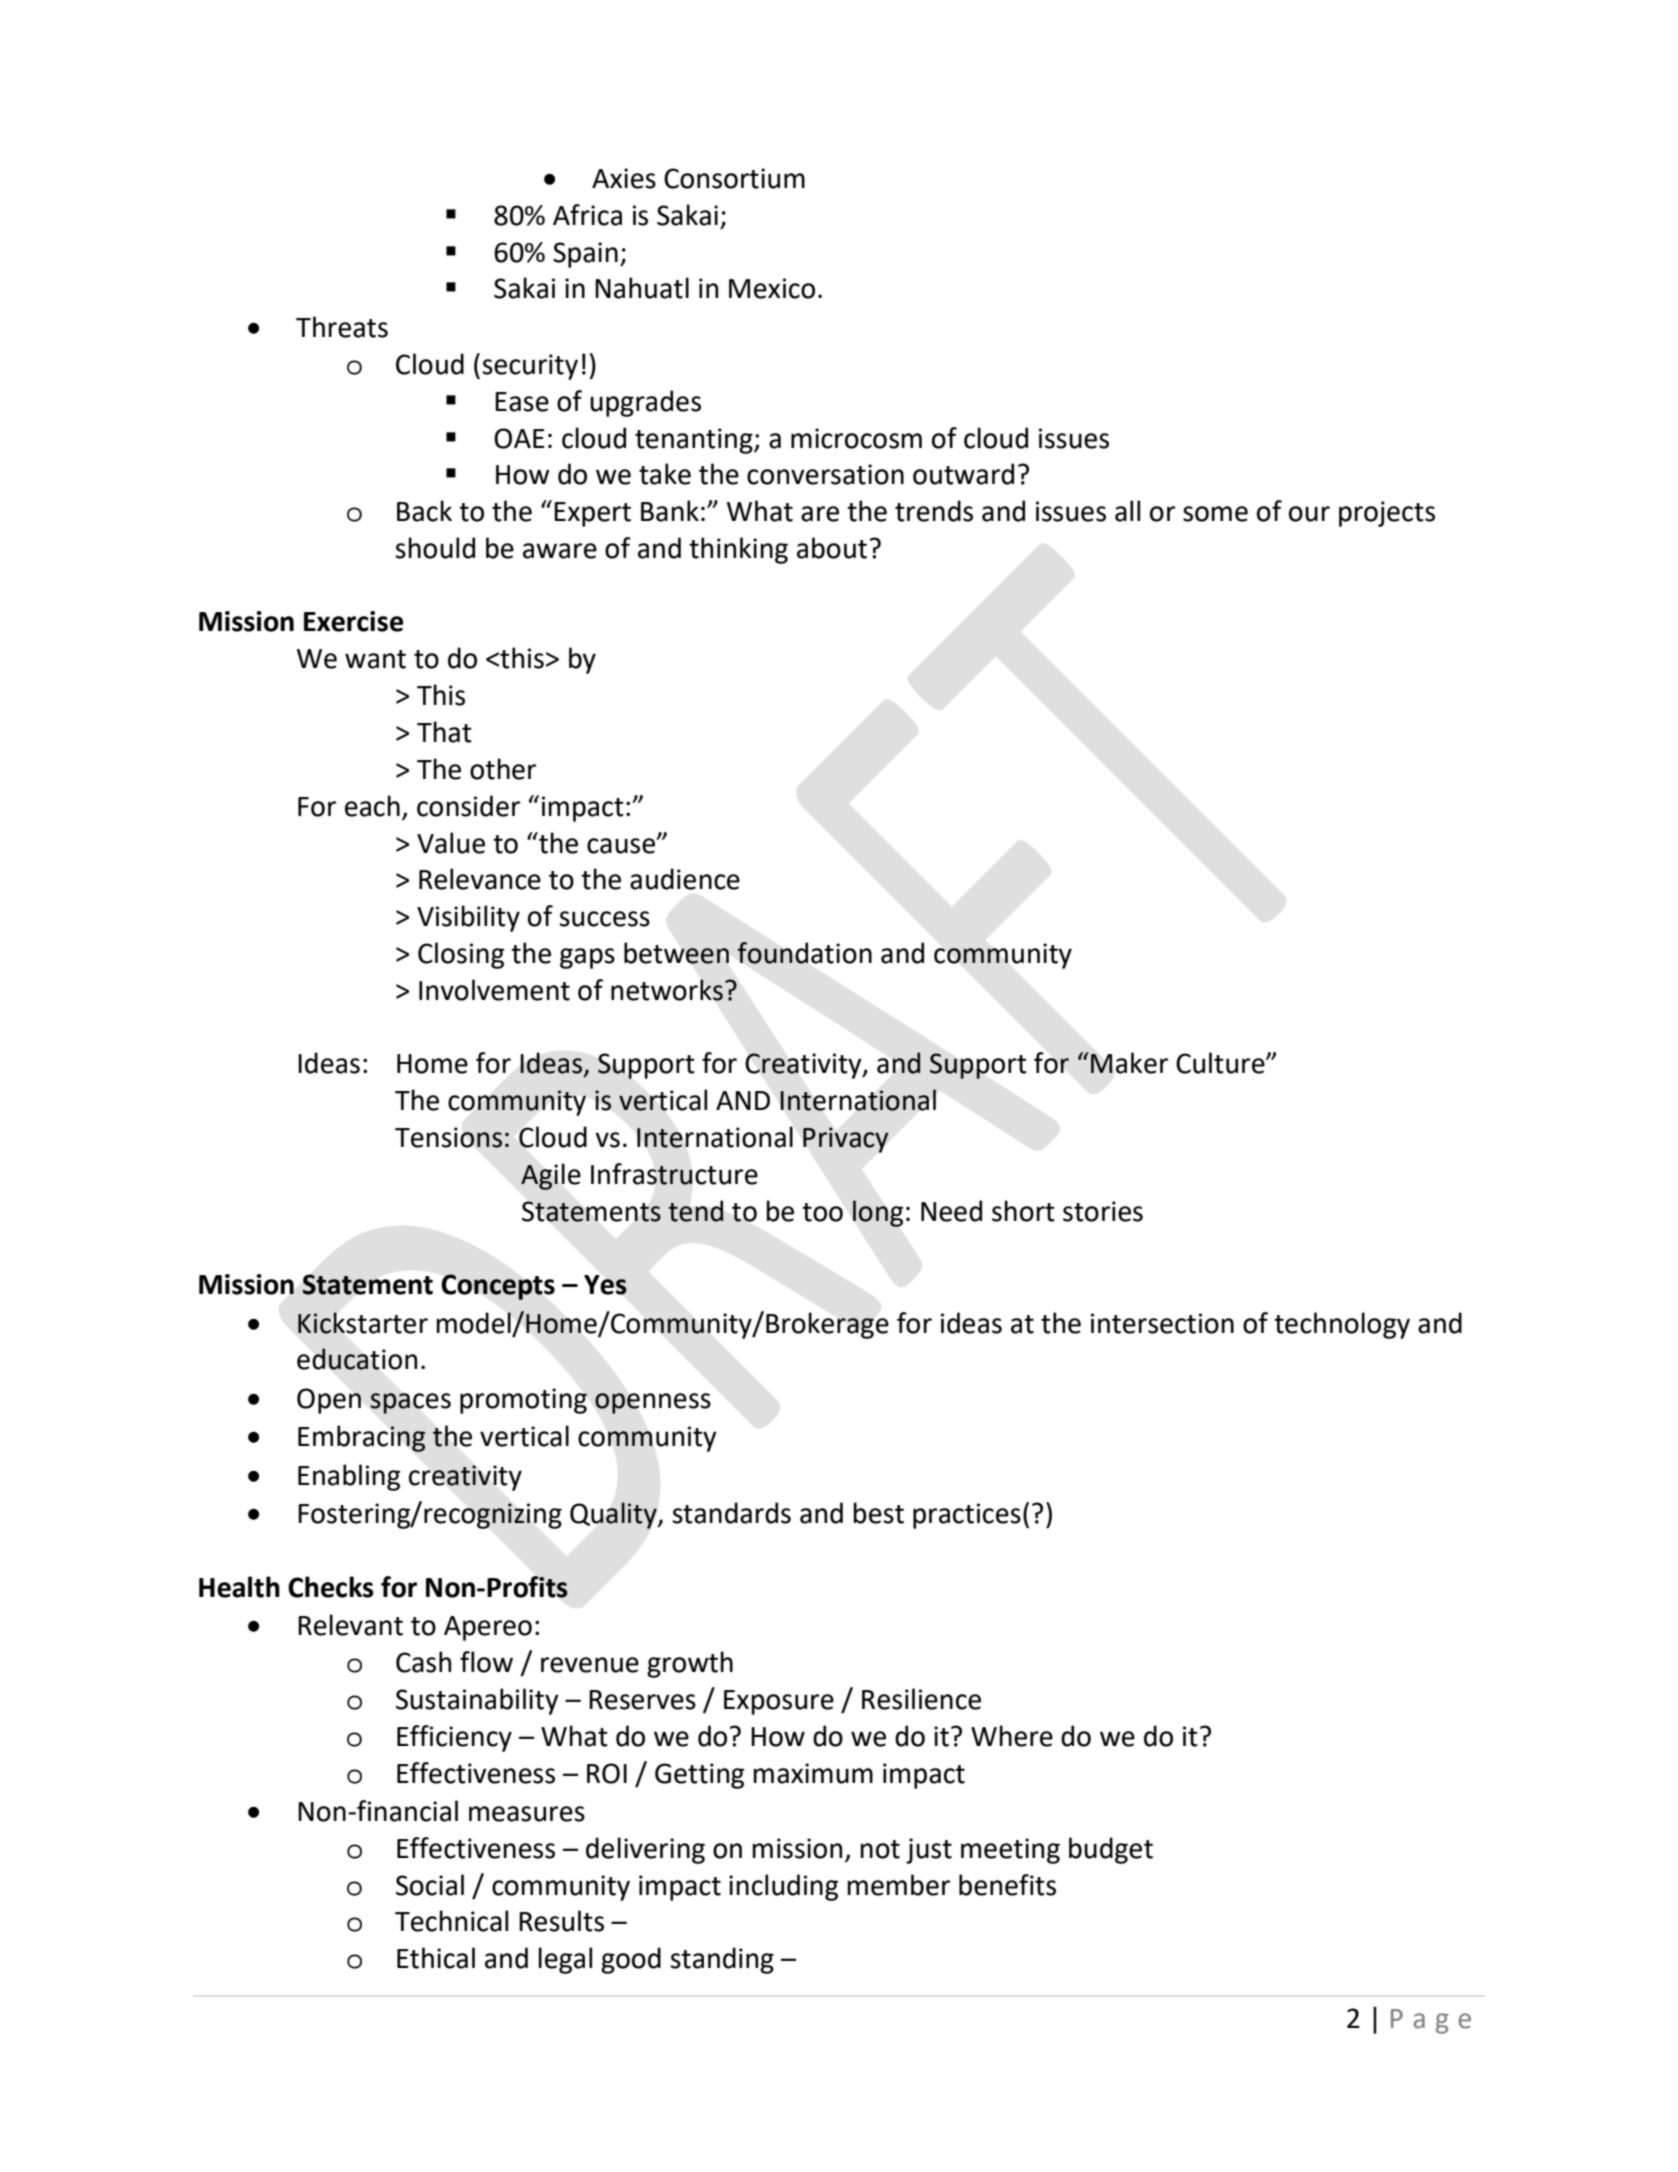 Image resolution: width=1678 pixels, height=2172 pixels. Describe the element at coordinates (436, 1958) in the image. I see `Ethical` at that location.
